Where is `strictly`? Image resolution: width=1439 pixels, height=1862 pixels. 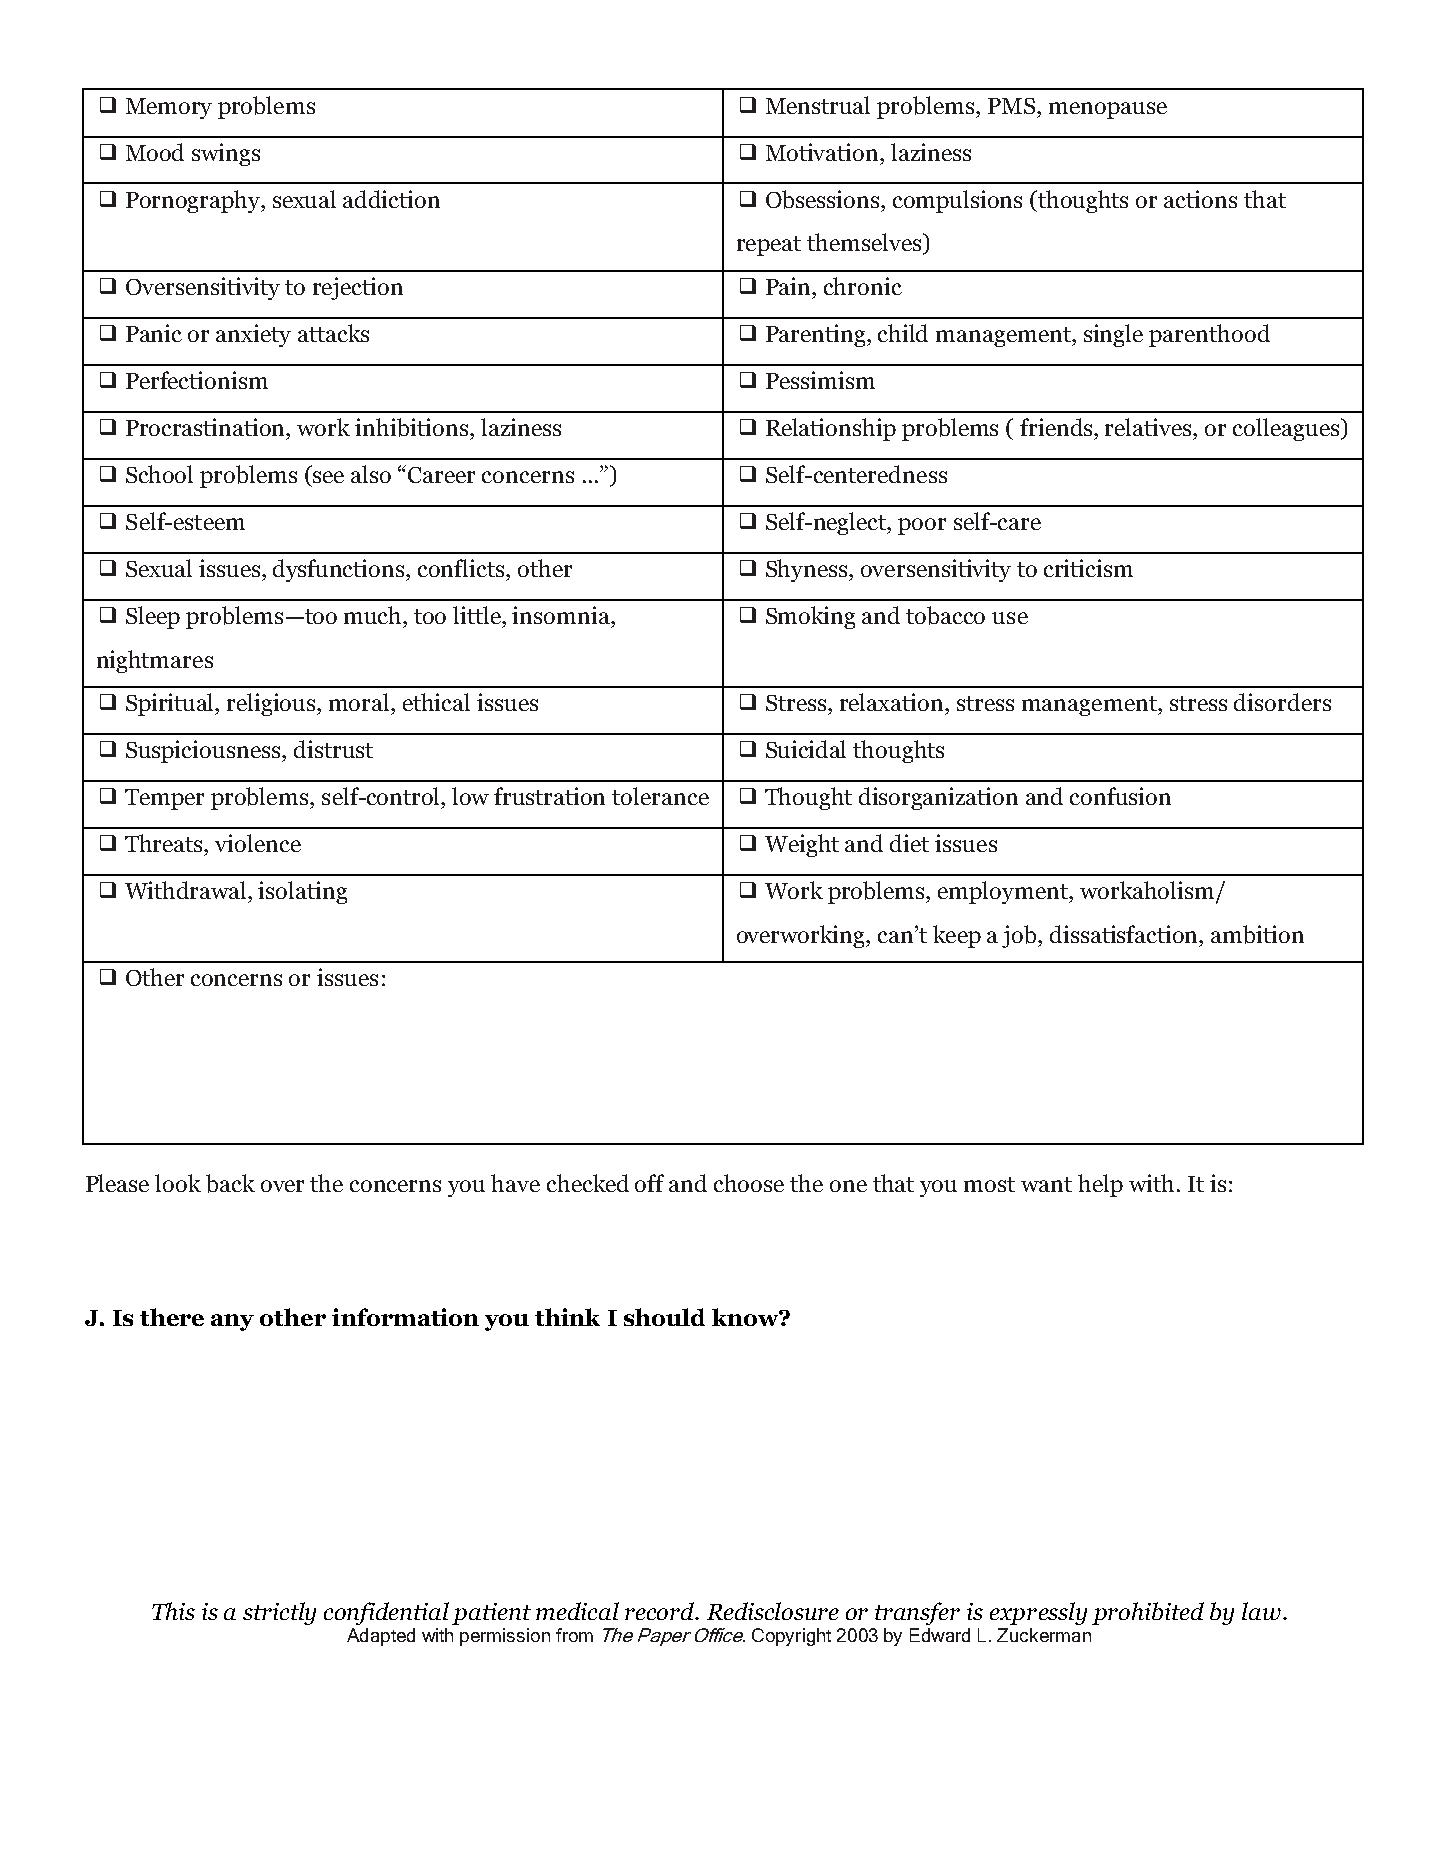
strictly is located at coordinates (279, 1613).
